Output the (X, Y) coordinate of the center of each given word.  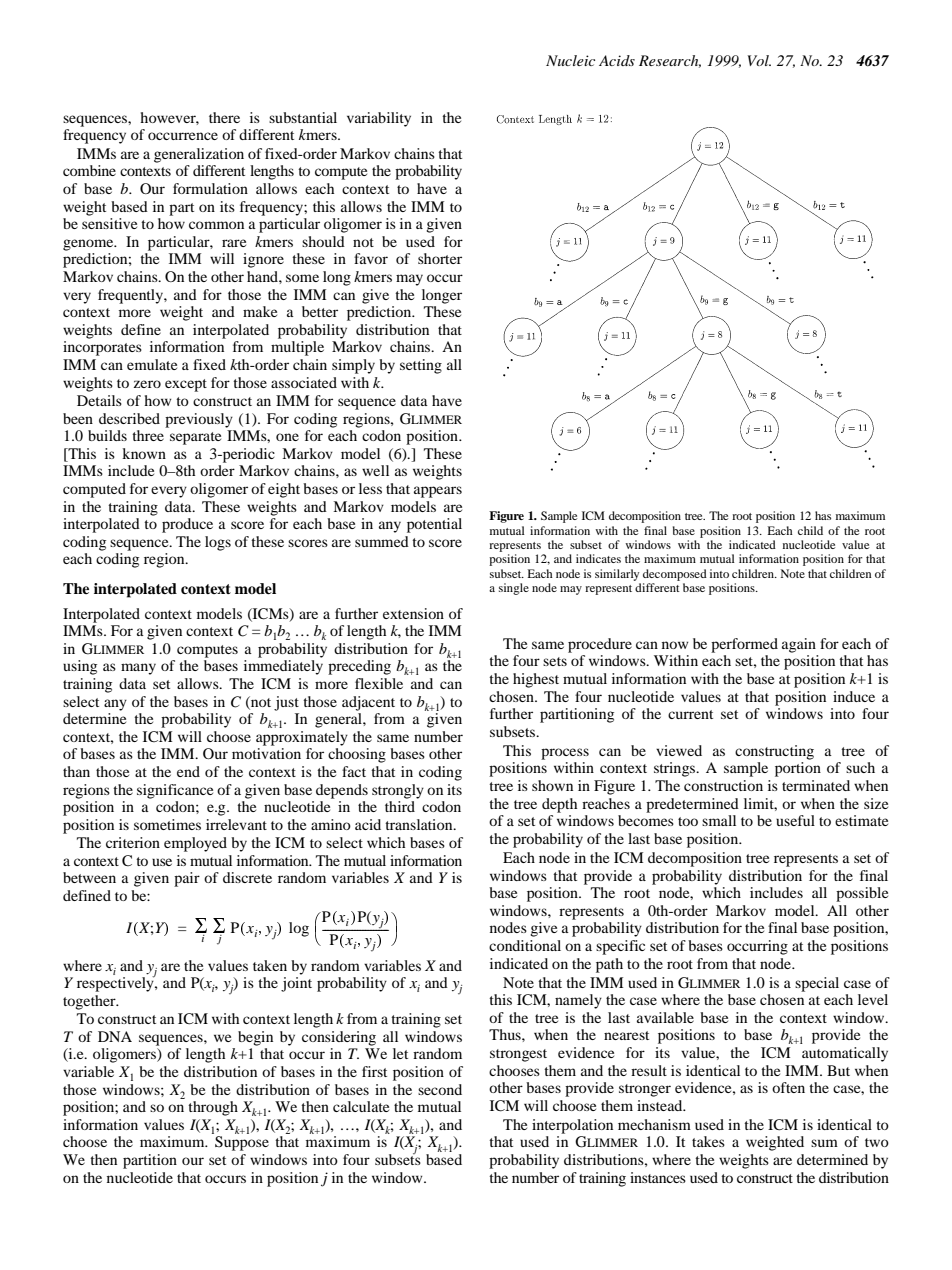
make (260, 311)
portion (798, 769)
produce (187, 525)
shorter (440, 258)
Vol (759, 60)
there (224, 117)
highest (536, 680)
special (817, 984)
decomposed (675, 575)
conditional (525, 945)
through (213, 1108)
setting (421, 366)
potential (434, 525)
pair (187, 879)
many (138, 669)
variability (379, 119)
